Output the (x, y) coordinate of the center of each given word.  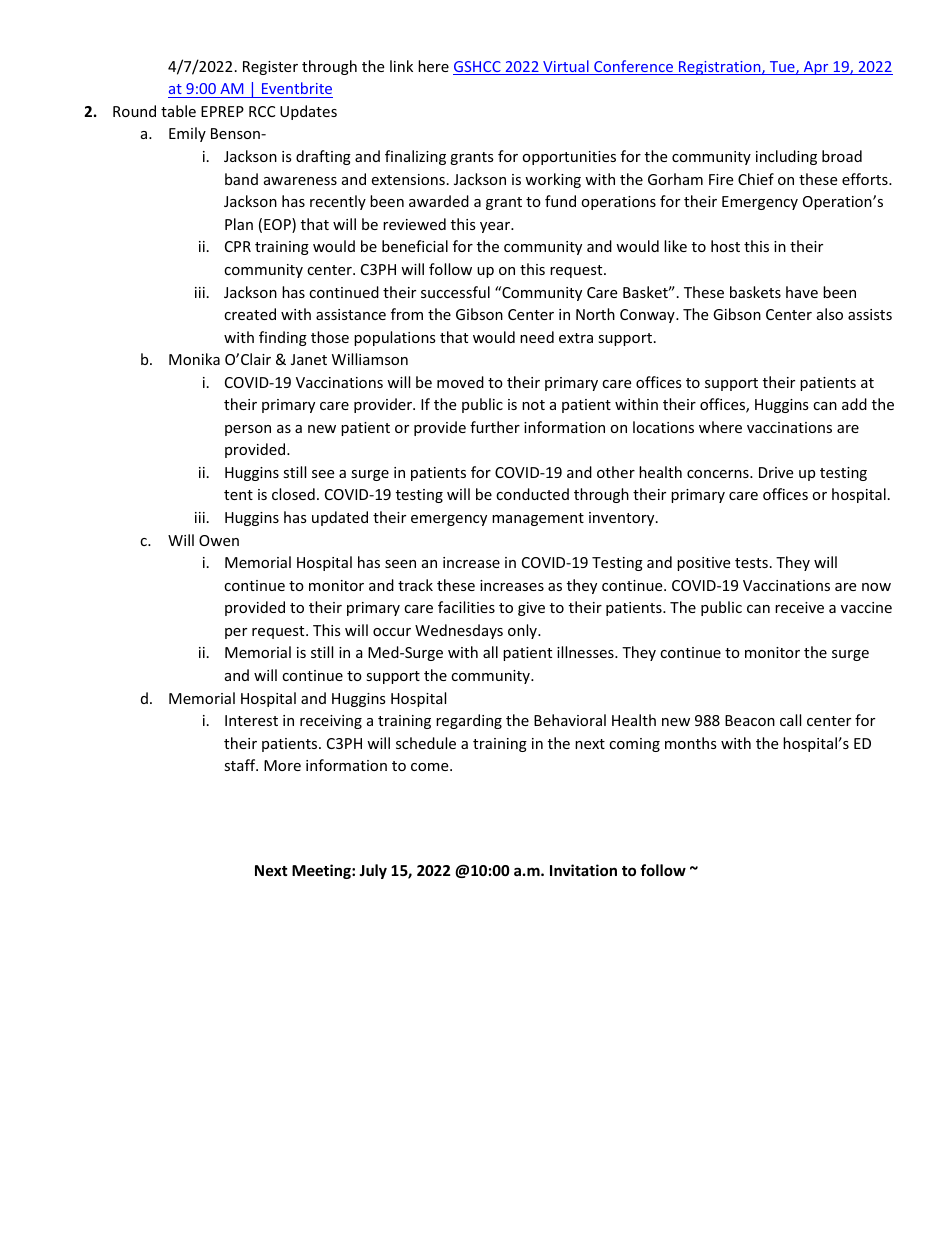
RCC (262, 111)
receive (799, 607)
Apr (816, 68)
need (537, 337)
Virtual (566, 67)
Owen (219, 540)
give (531, 609)
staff (241, 765)
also (830, 314)
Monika (194, 359)
